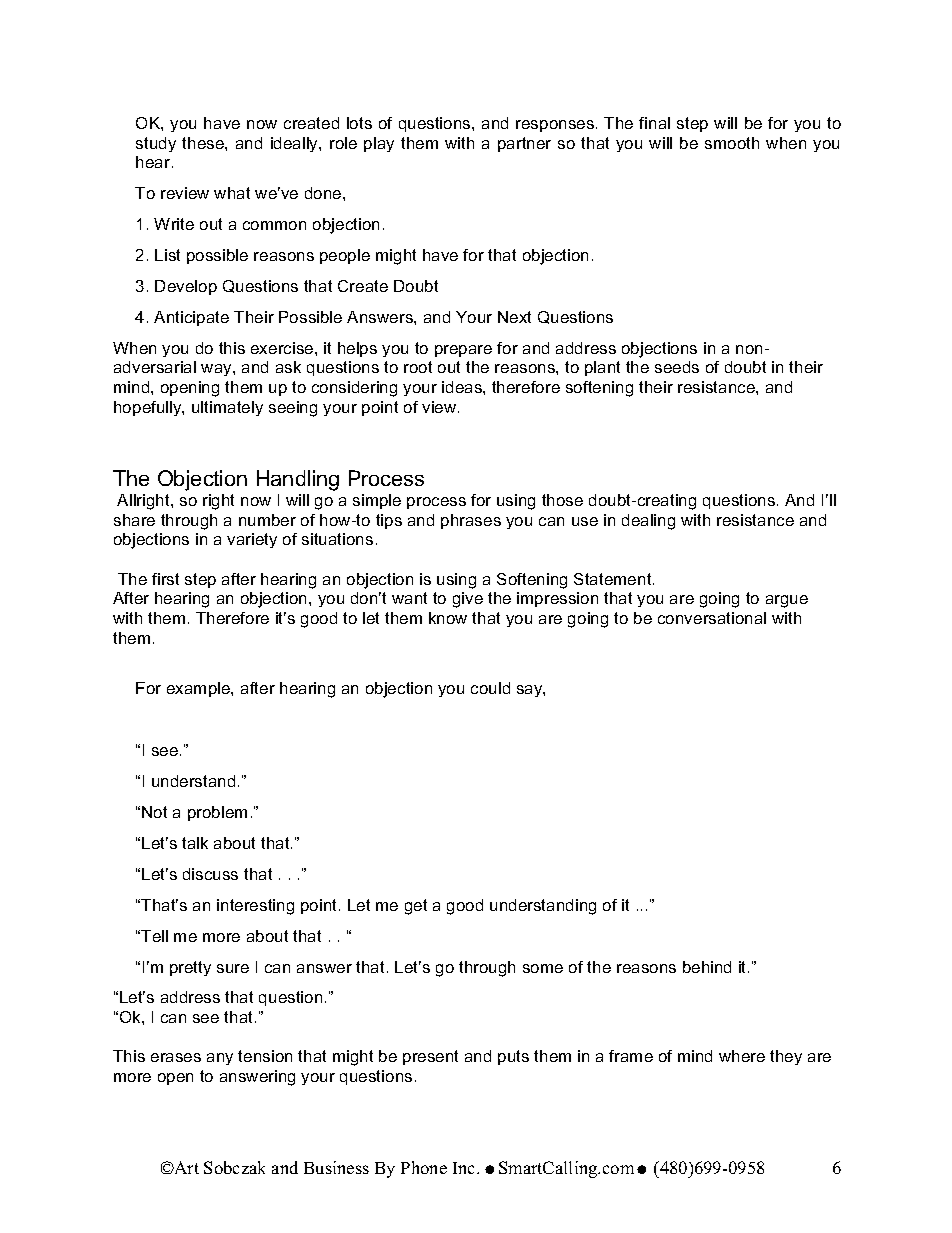 This document has width=952, height=1233. Describe the element at coordinates (204, 143) in the document. I see `these` at that location.
